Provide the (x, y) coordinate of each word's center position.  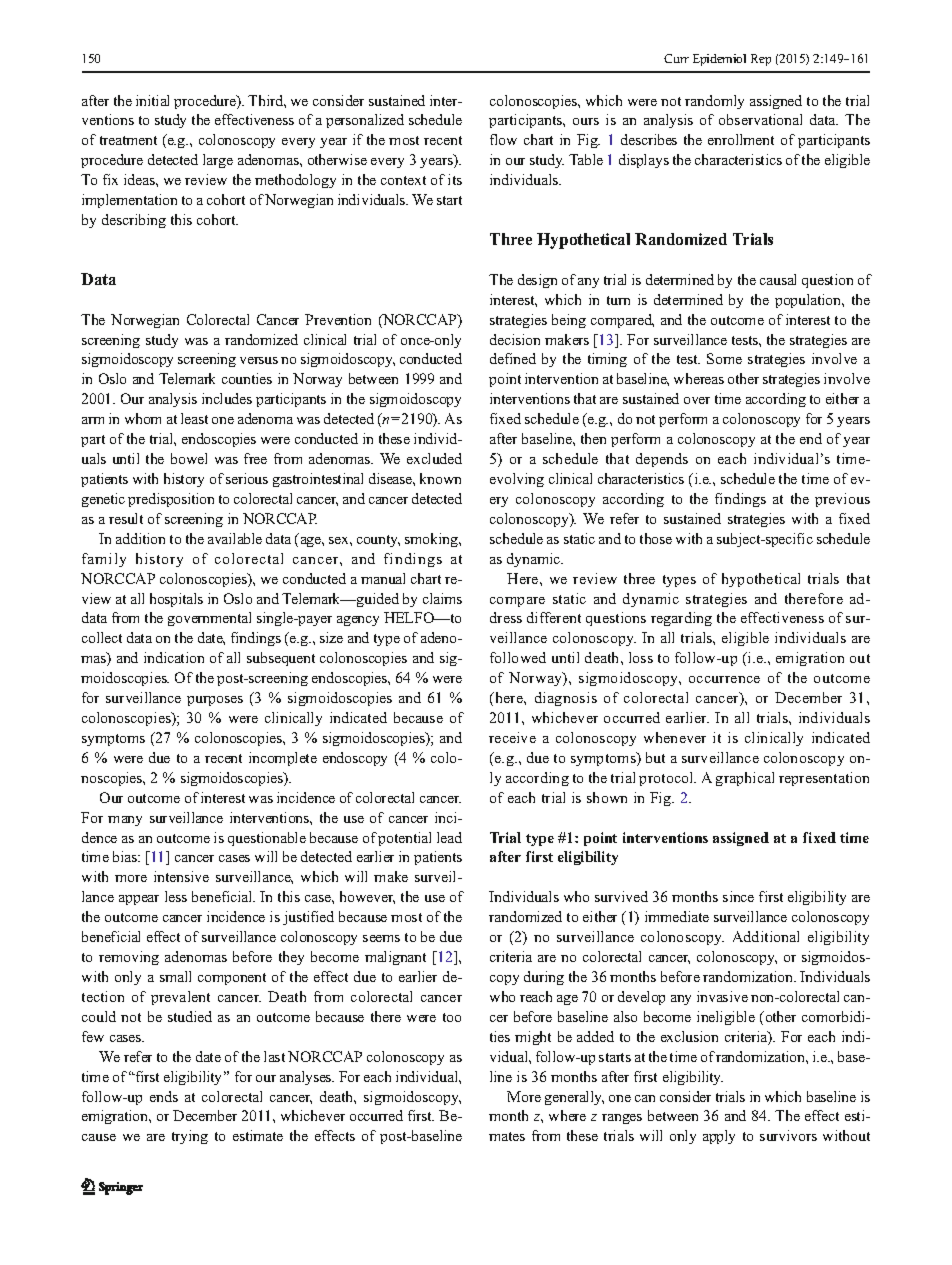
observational (760, 119)
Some (724, 358)
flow (503, 139)
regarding (681, 619)
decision (515, 339)
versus (259, 360)
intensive (181, 876)
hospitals (176, 600)
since (738, 896)
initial (152, 100)
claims (442, 598)
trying (190, 1137)
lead (449, 837)
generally (574, 1098)
